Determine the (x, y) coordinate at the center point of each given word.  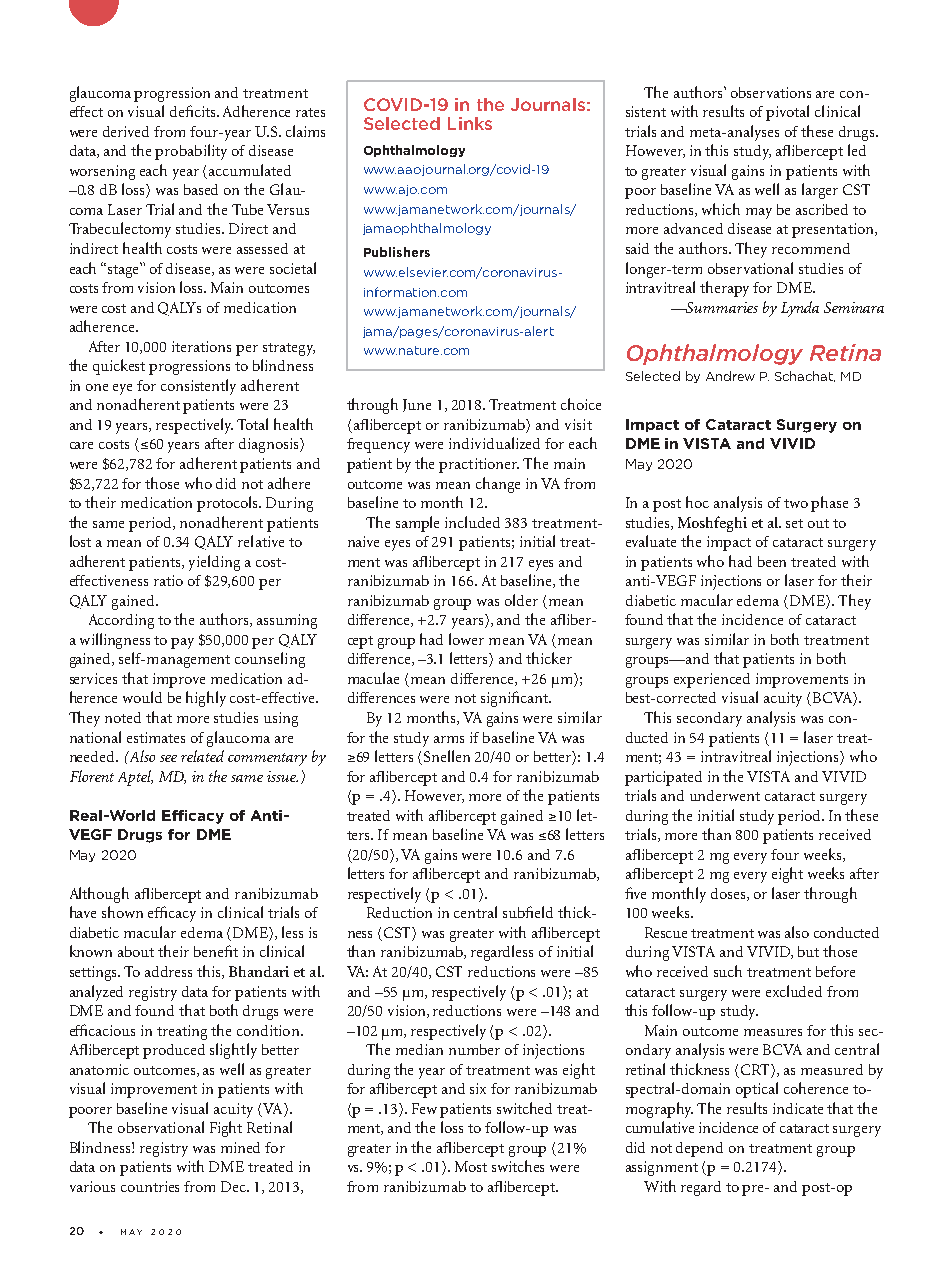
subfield (528, 912)
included (472, 522)
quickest (119, 367)
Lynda (800, 309)
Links (470, 123)
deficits (194, 111)
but (808, 951)
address (168, 971)
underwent (725, 795)
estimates (156, 737)
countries (150, 1186)
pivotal (787, 113)
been (772, 561)
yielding (214, 563)
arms (449, 739)
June (417, 405)
